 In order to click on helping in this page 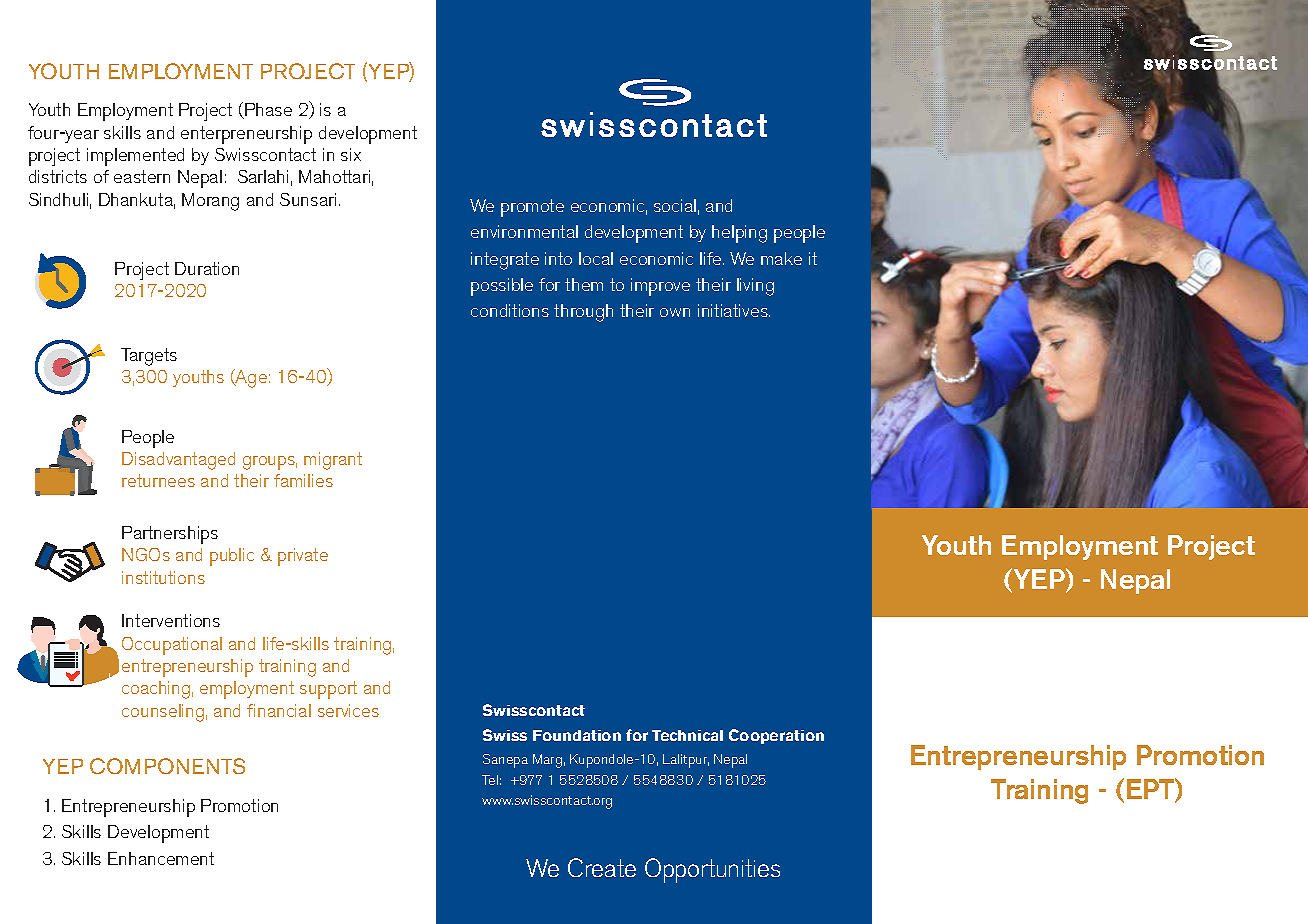, I will do `click(739, 234)`.
